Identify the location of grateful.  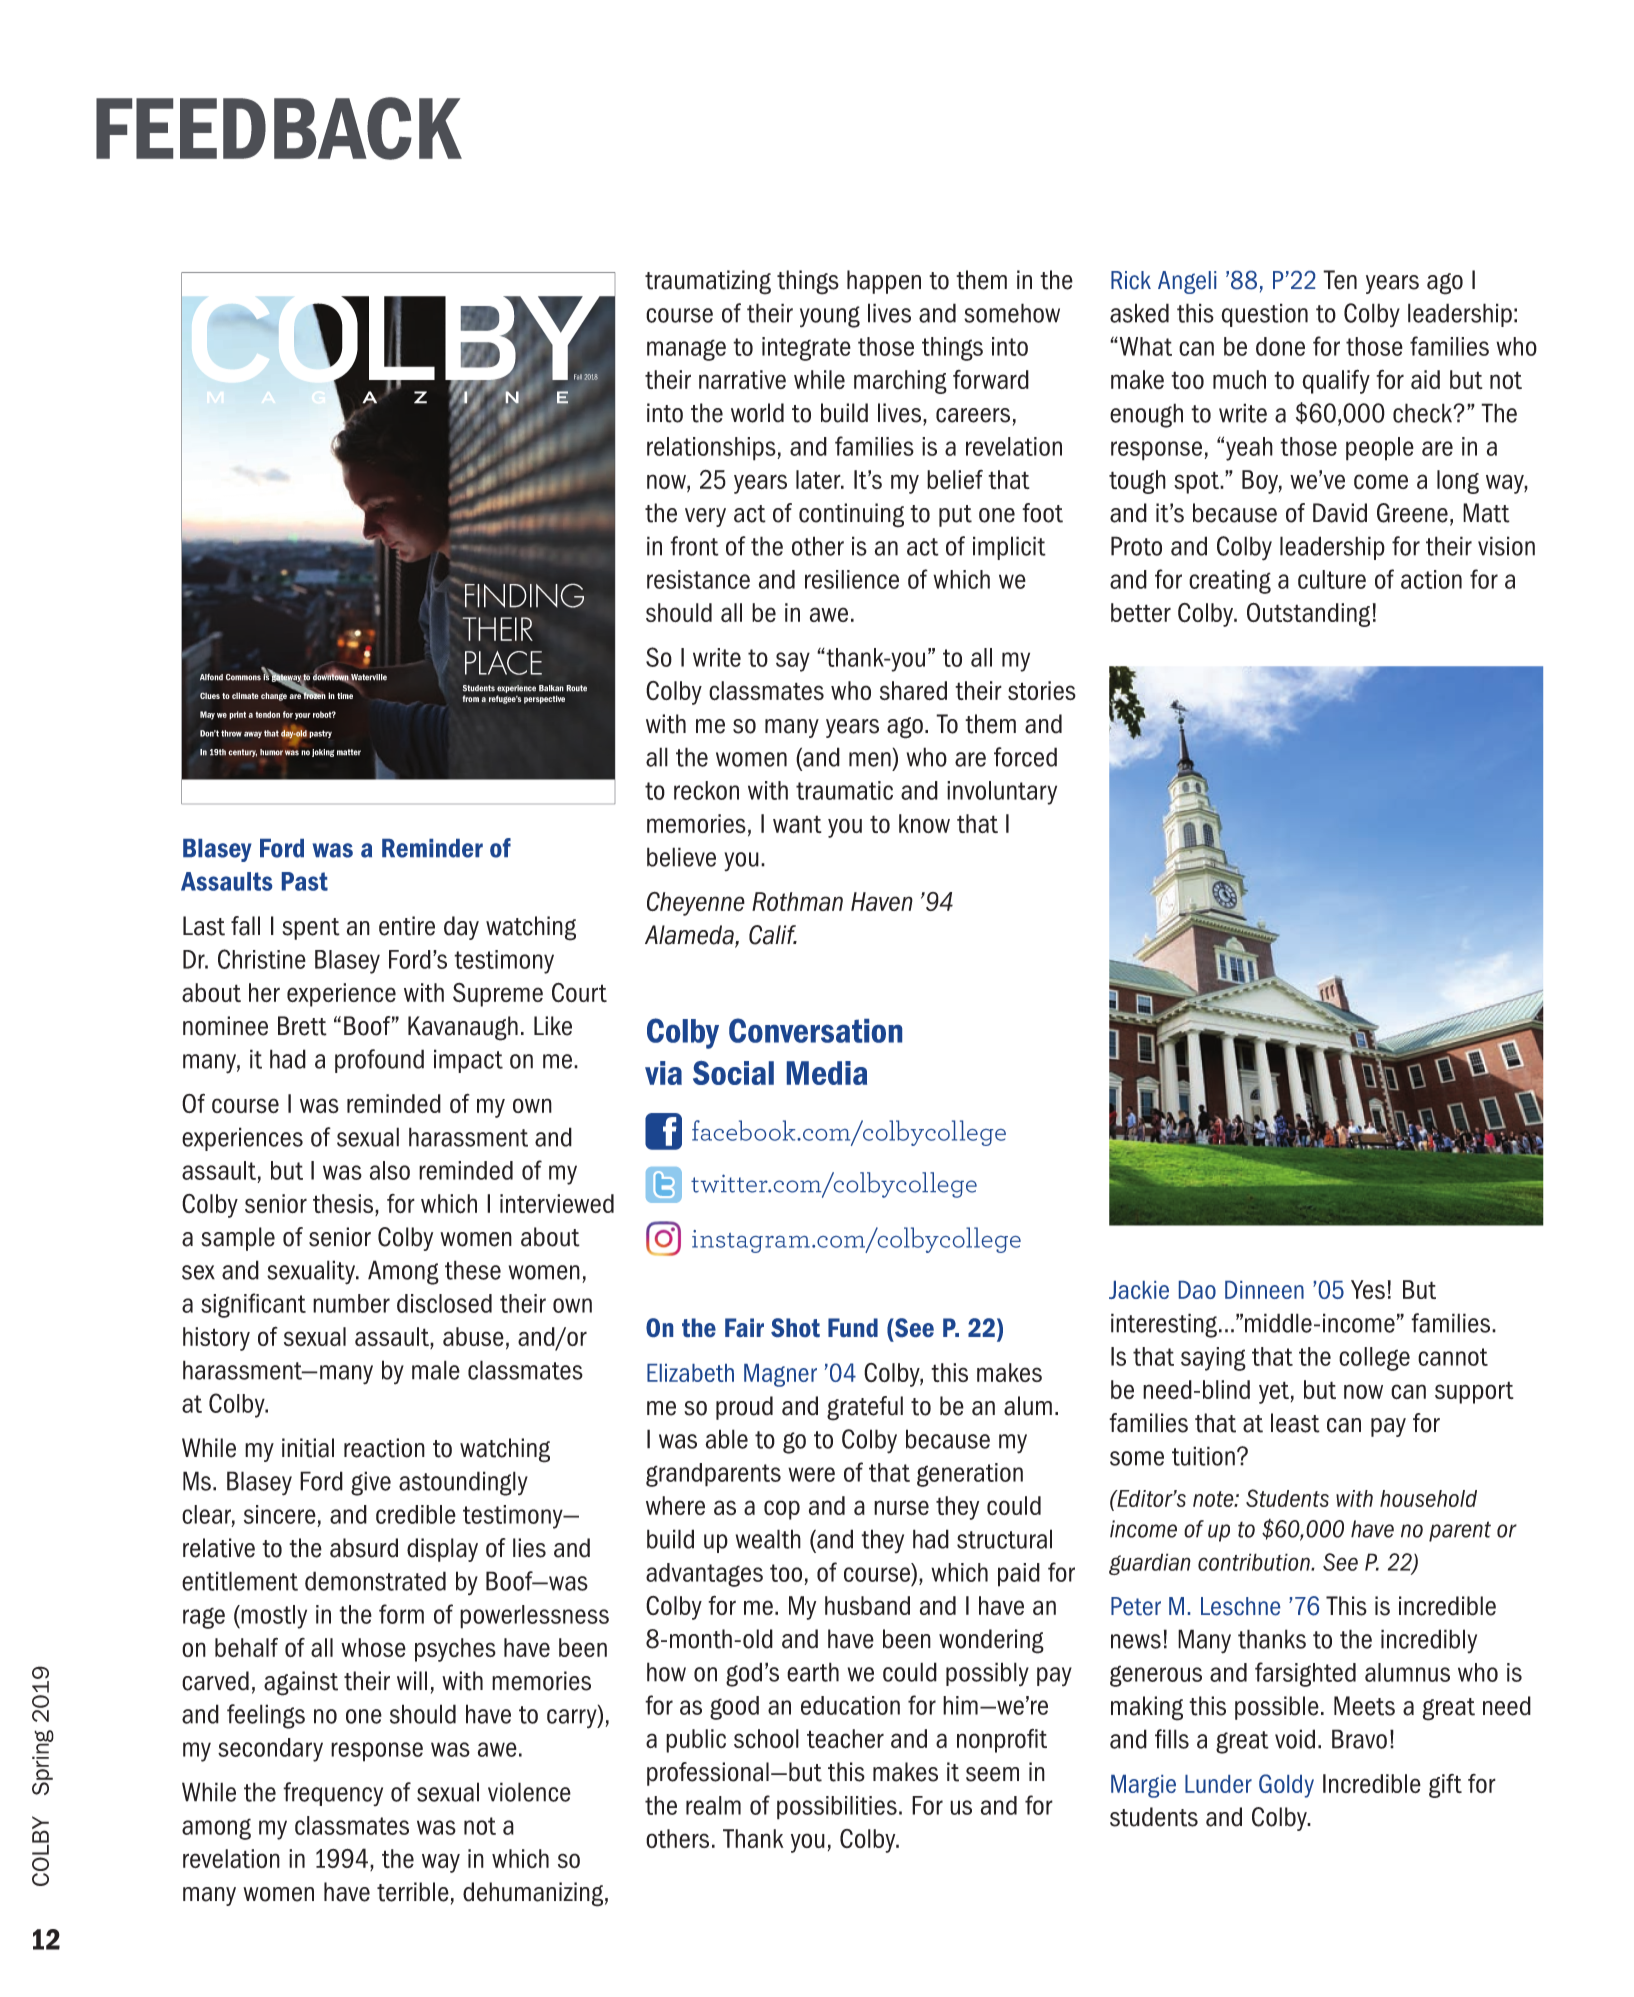
(865, 1408).
